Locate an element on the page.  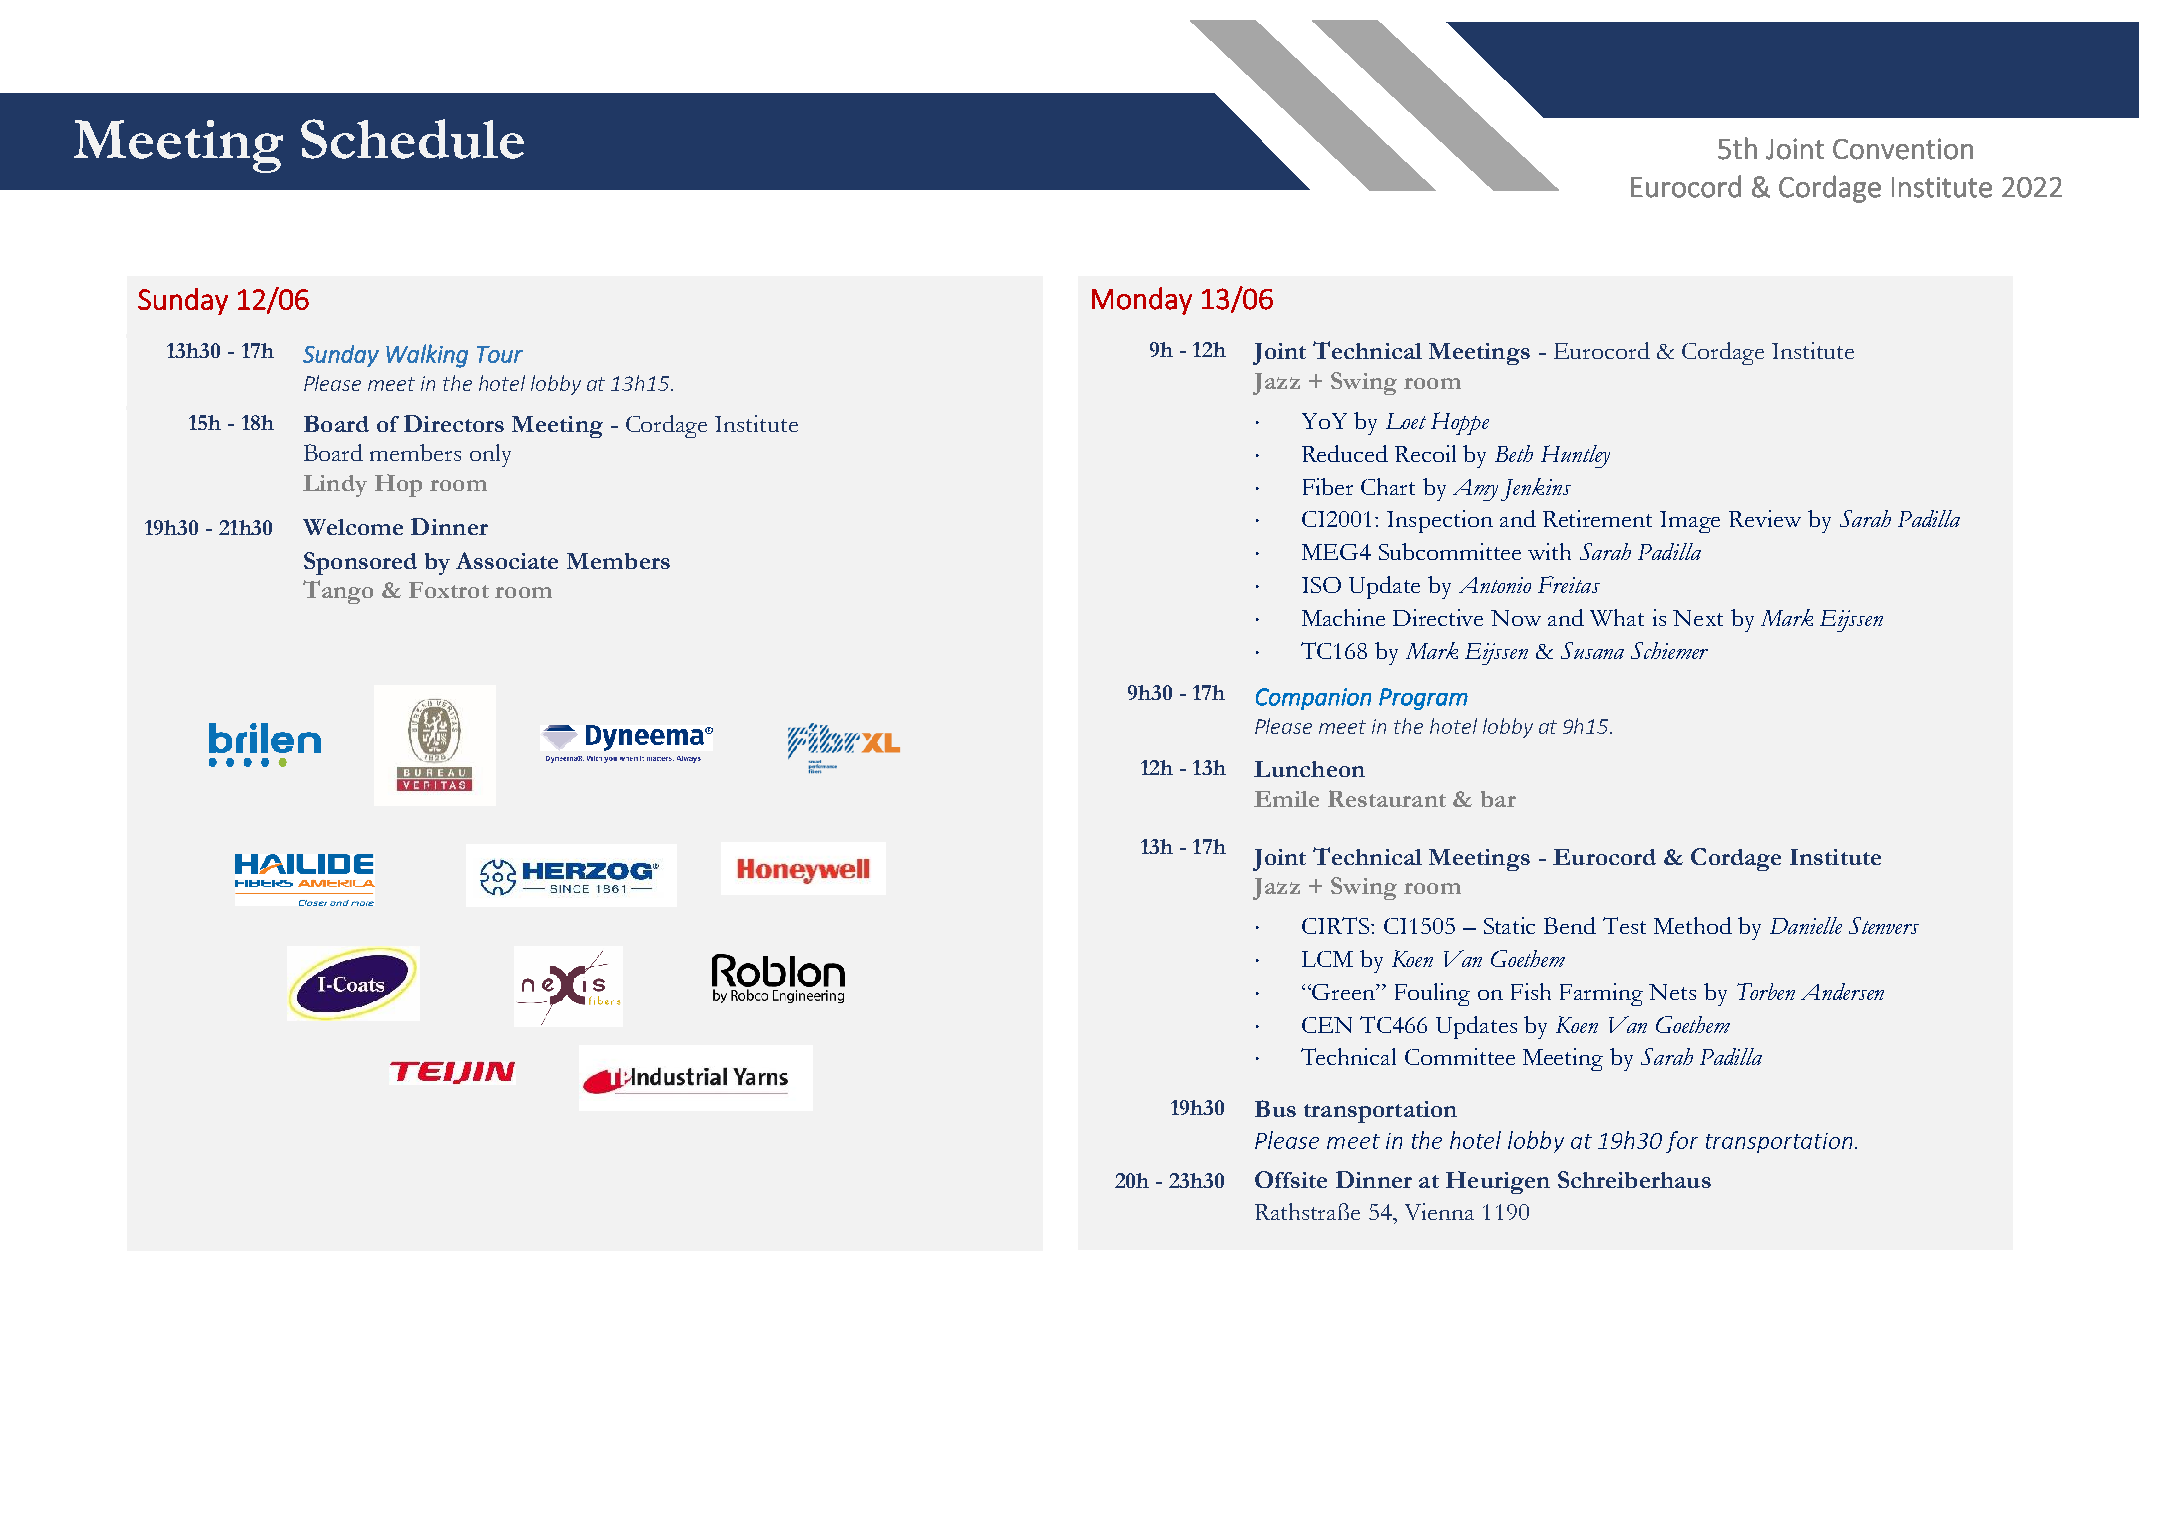
only is located at coordinates (490, 455).
